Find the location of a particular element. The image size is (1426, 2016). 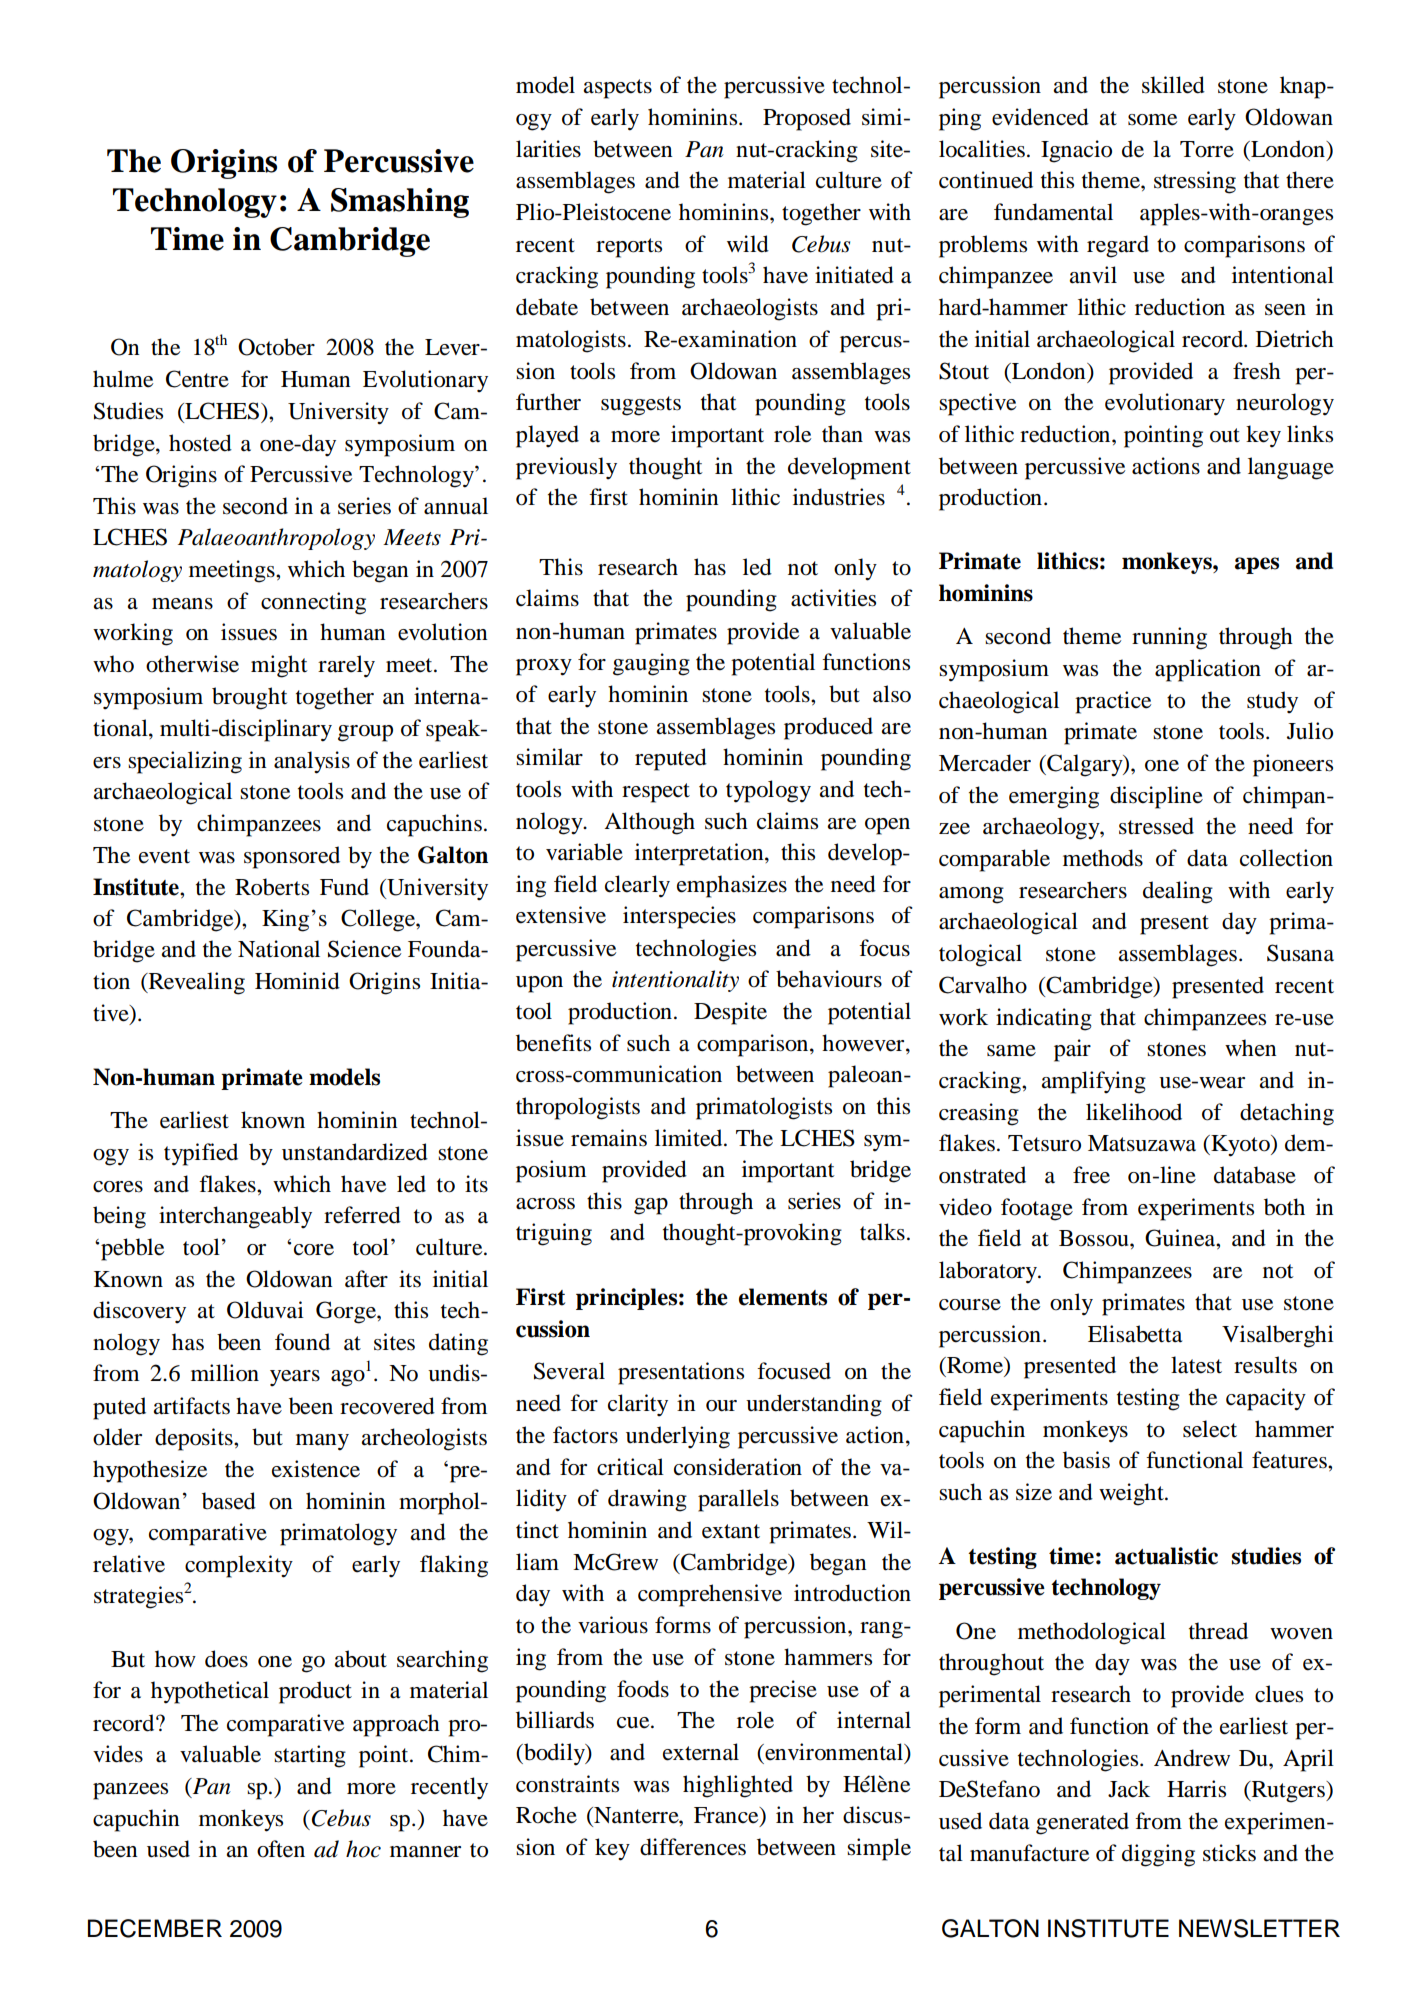

digging is located at coordinates (1158, 1855).
